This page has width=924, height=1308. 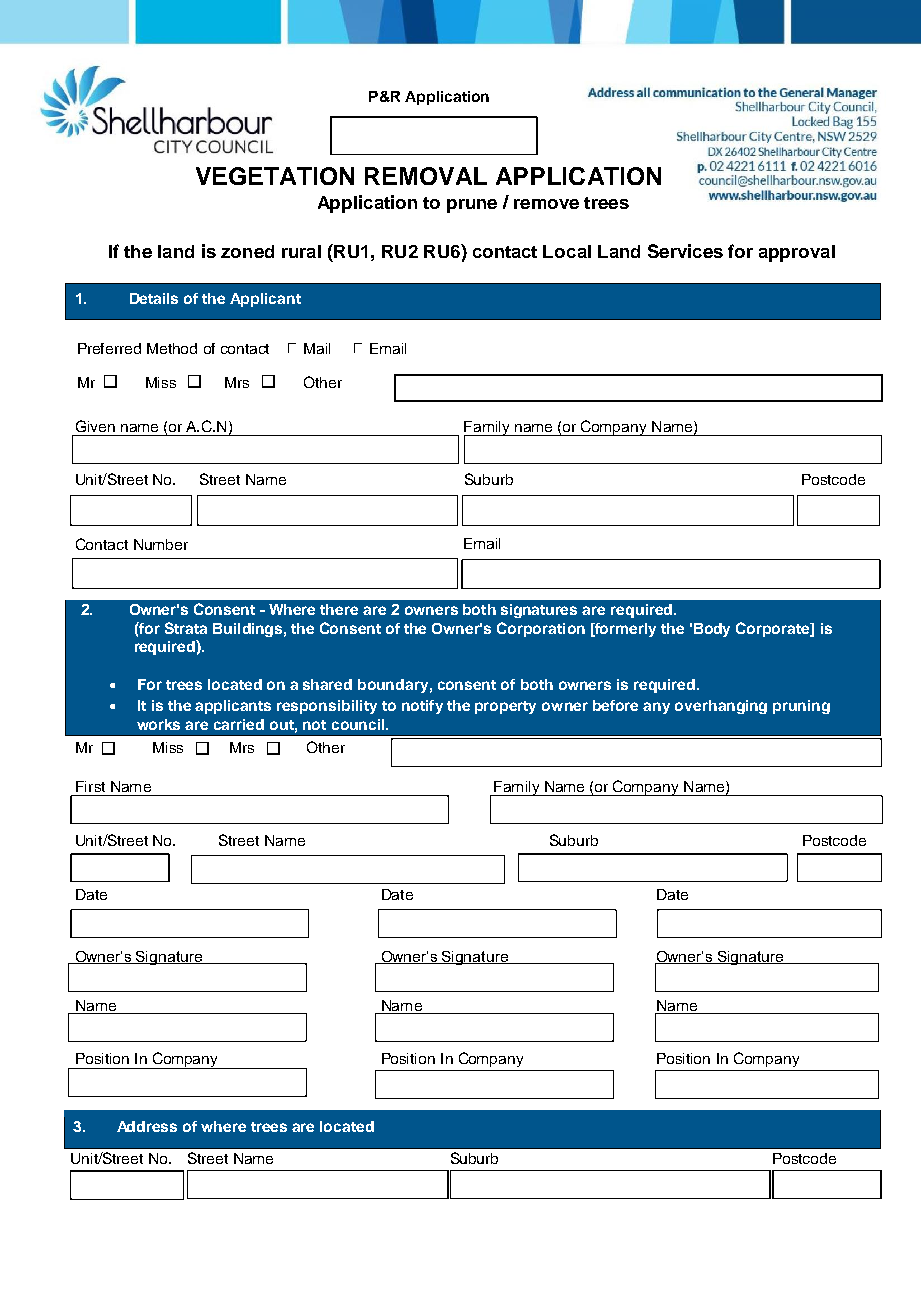 I want to click on Body, so click(x=712, y=630).
